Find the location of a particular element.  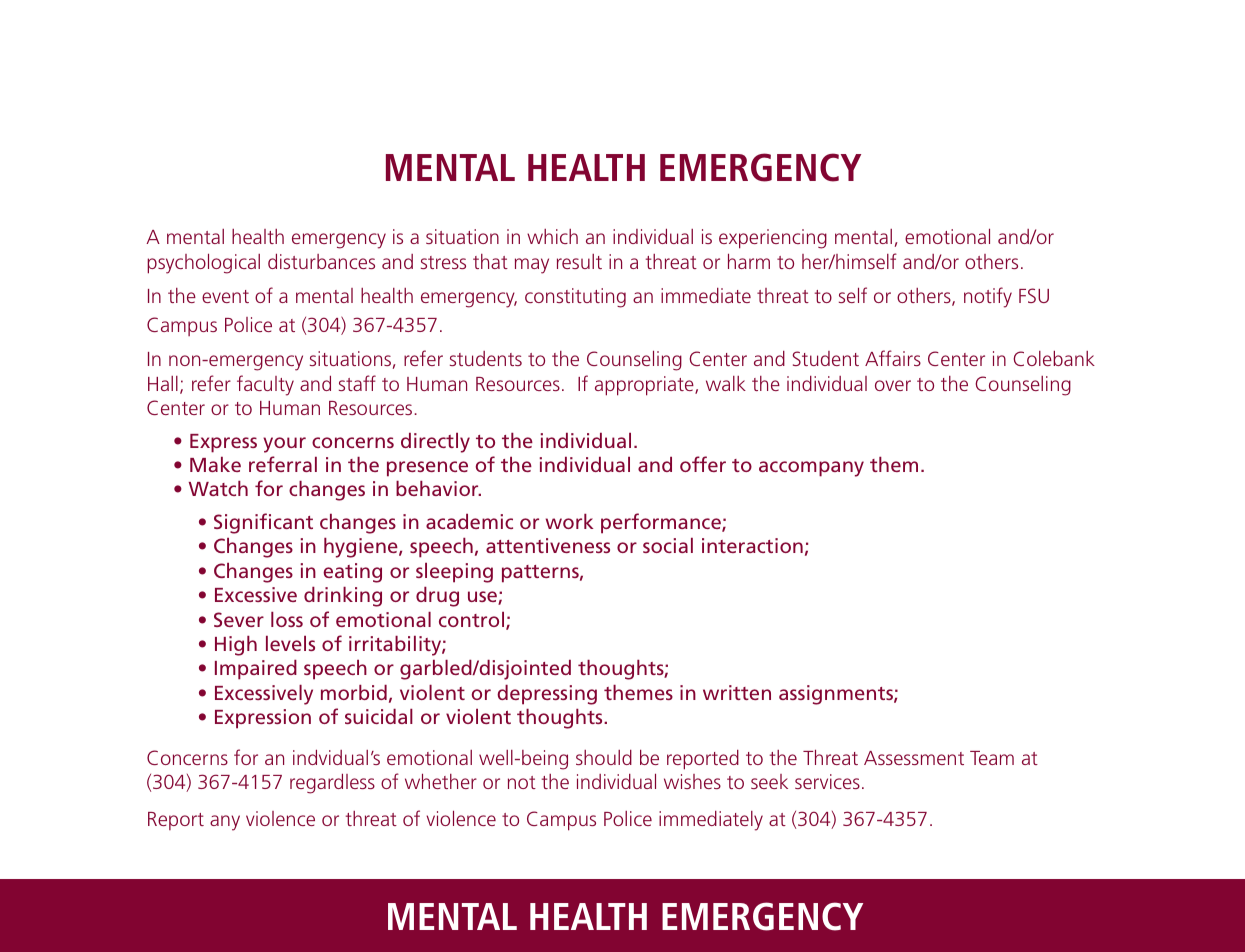

accompany is located at coordinates (811, 469).
